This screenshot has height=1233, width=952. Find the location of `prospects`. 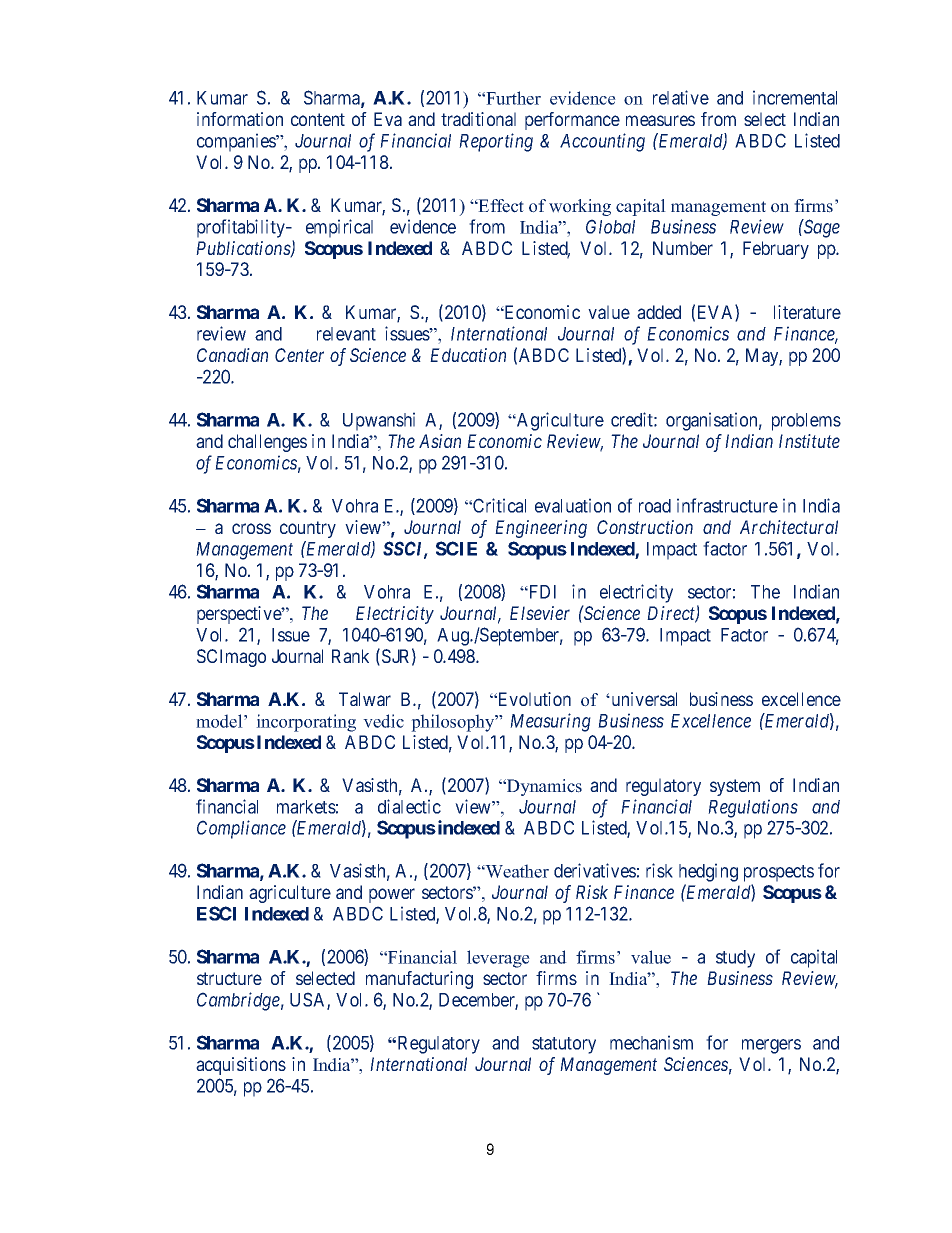

prospects is located at coordinates (779, 873).
